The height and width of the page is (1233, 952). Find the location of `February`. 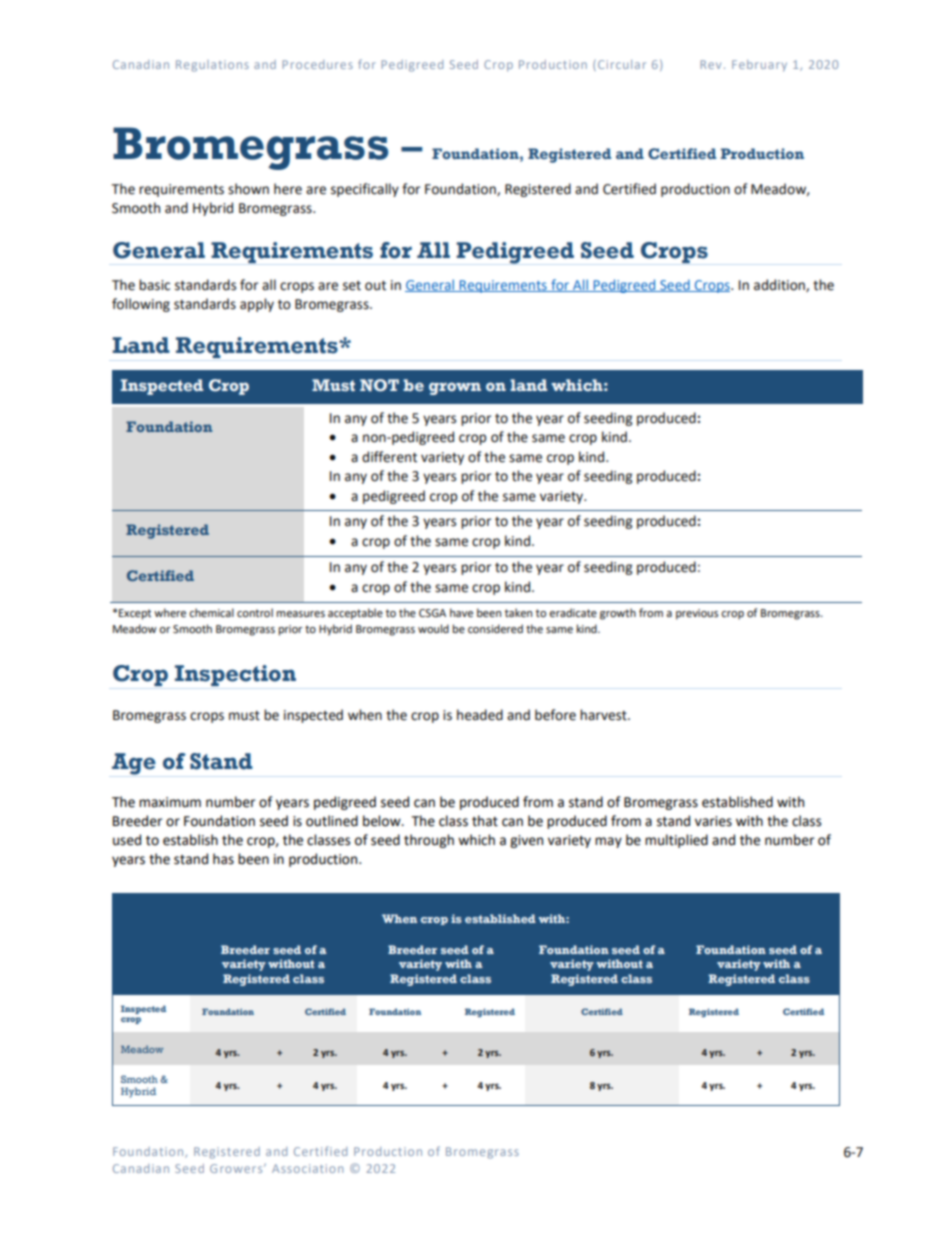

February is located at coordinates (759, 66).
